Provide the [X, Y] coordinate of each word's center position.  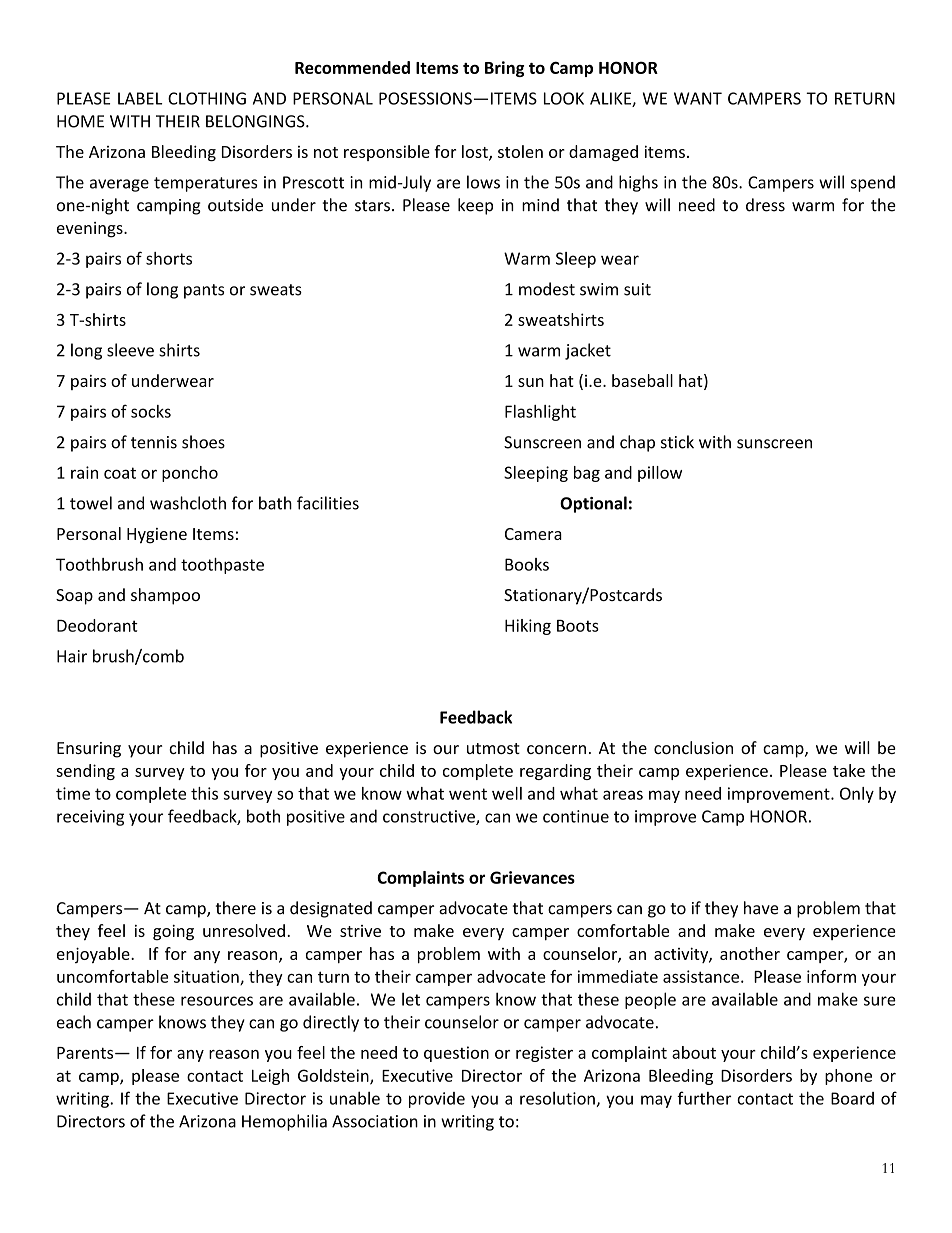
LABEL [140, 98]
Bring [504, 69]
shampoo [165, 596]
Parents [86, 1053]
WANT [698, 98]
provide [437, 1100]
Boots [578, 626]
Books [527, 564]
